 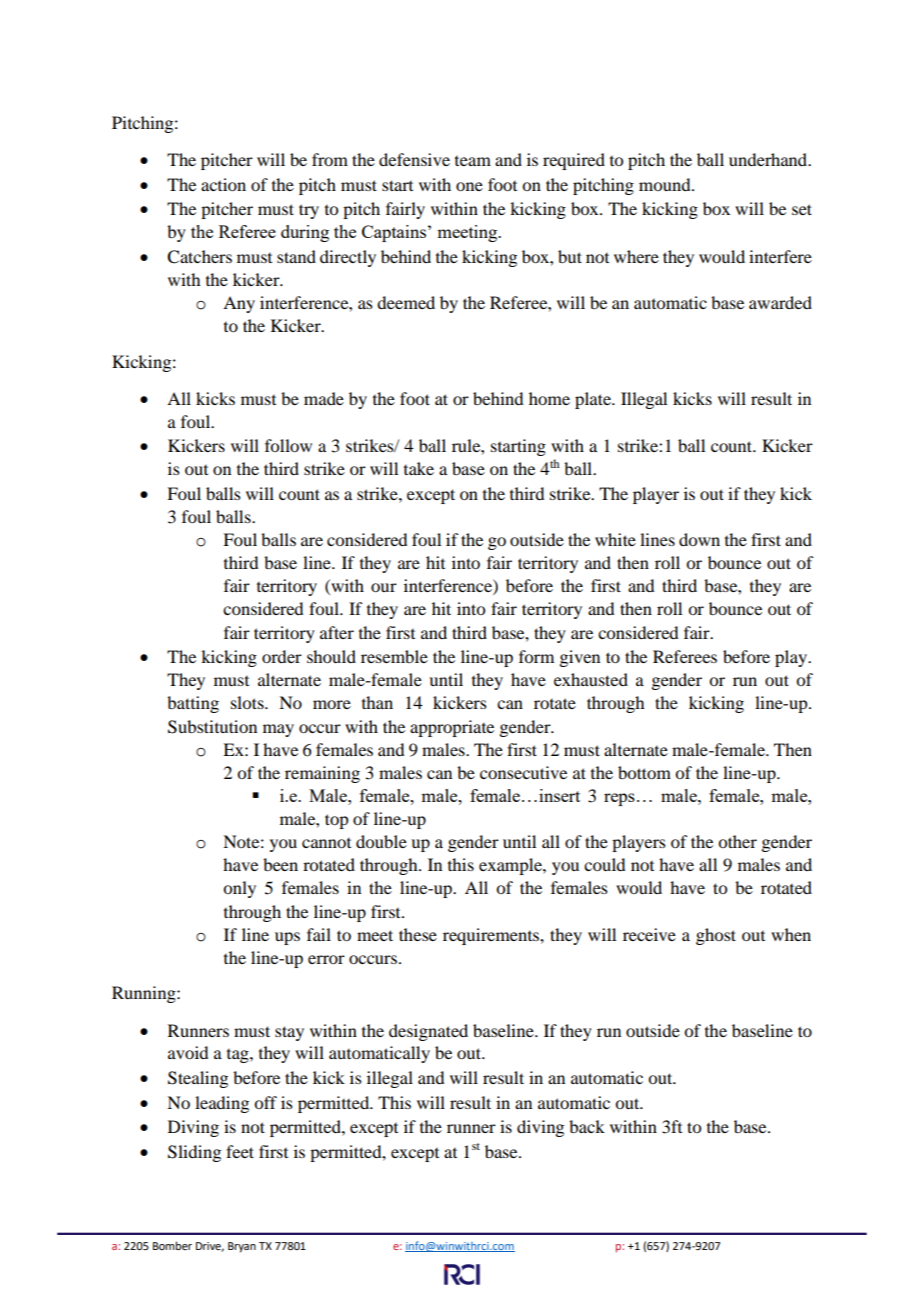 I want to click on ghost, so click(x=716, y=936).
